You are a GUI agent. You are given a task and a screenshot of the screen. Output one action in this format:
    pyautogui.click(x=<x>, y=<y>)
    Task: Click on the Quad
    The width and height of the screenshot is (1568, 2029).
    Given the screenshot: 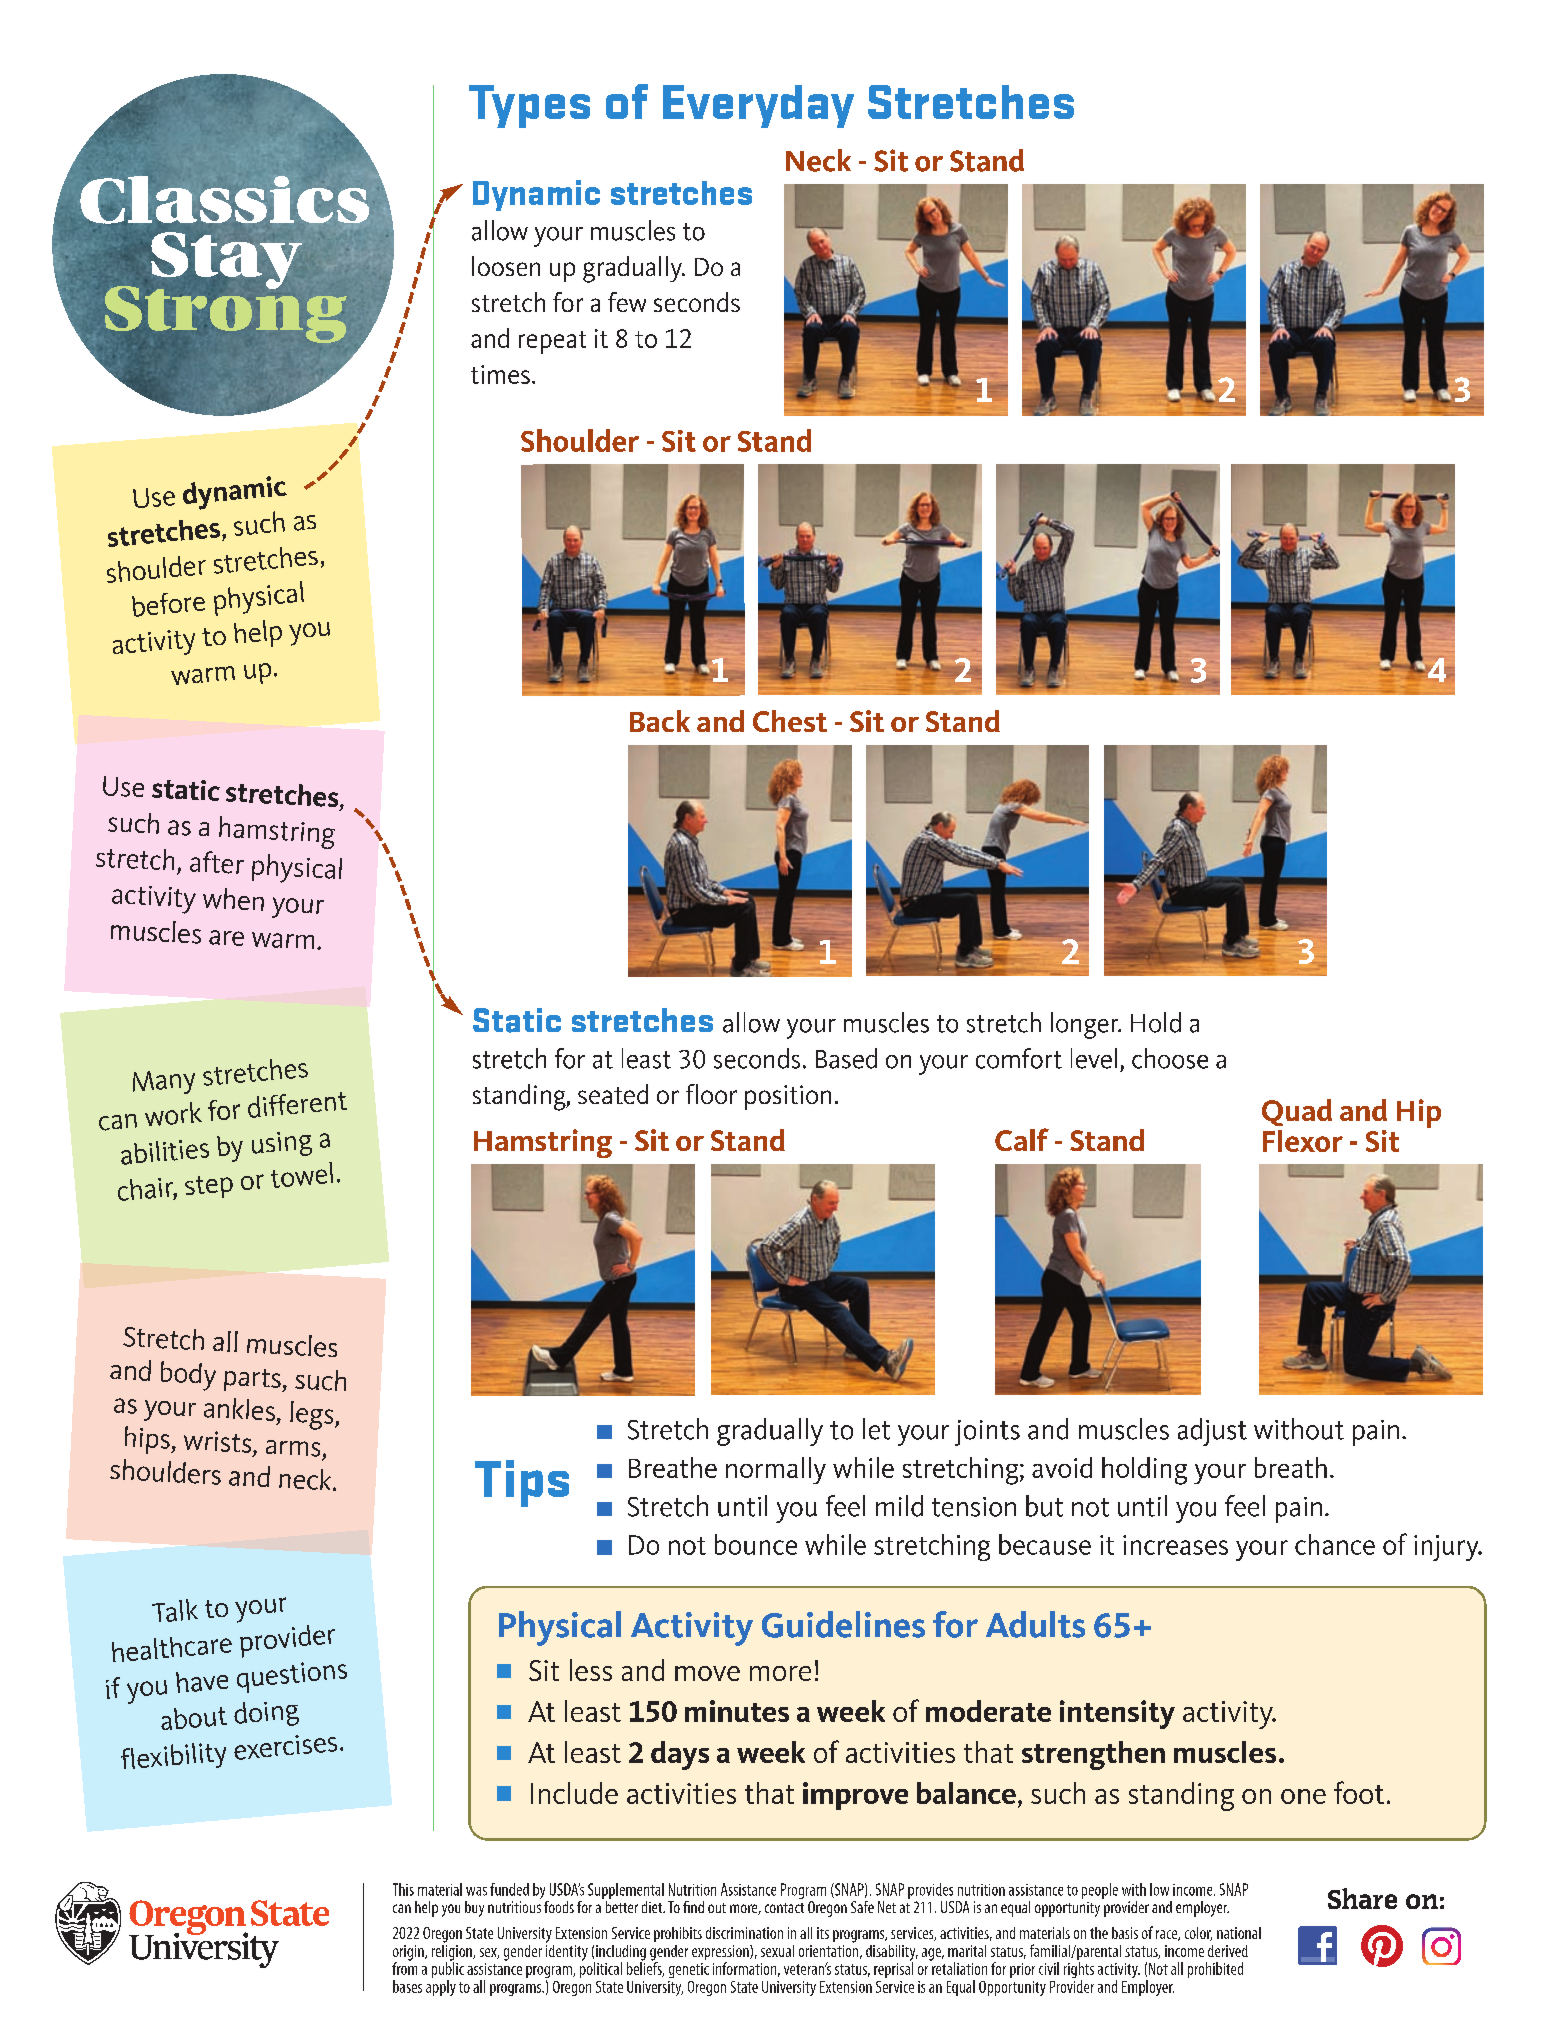 What is the action you would take?
    pyautogui.click(x=1297, y=1112)
